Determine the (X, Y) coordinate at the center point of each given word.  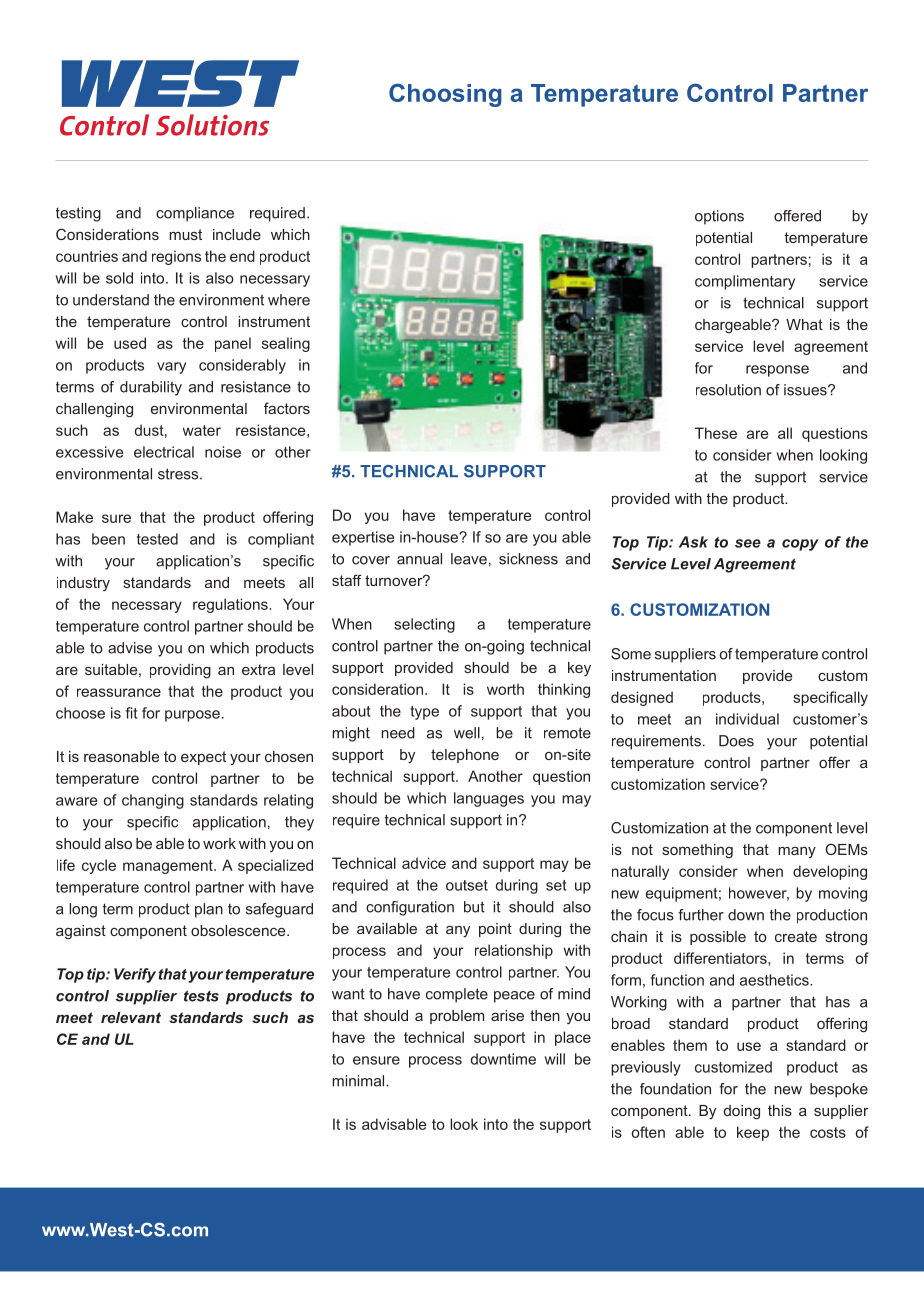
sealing (286, 344)
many (797, 852)
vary (171, 368)
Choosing (445, 95)
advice (424, 863)
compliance (195, 214)
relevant (131, 1017)
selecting (424, 625)
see (748, 543)
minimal (359, 1081)
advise (130, 648)
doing (742, 1112)
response (777, 371)
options (719, 217)
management (169, 867)
